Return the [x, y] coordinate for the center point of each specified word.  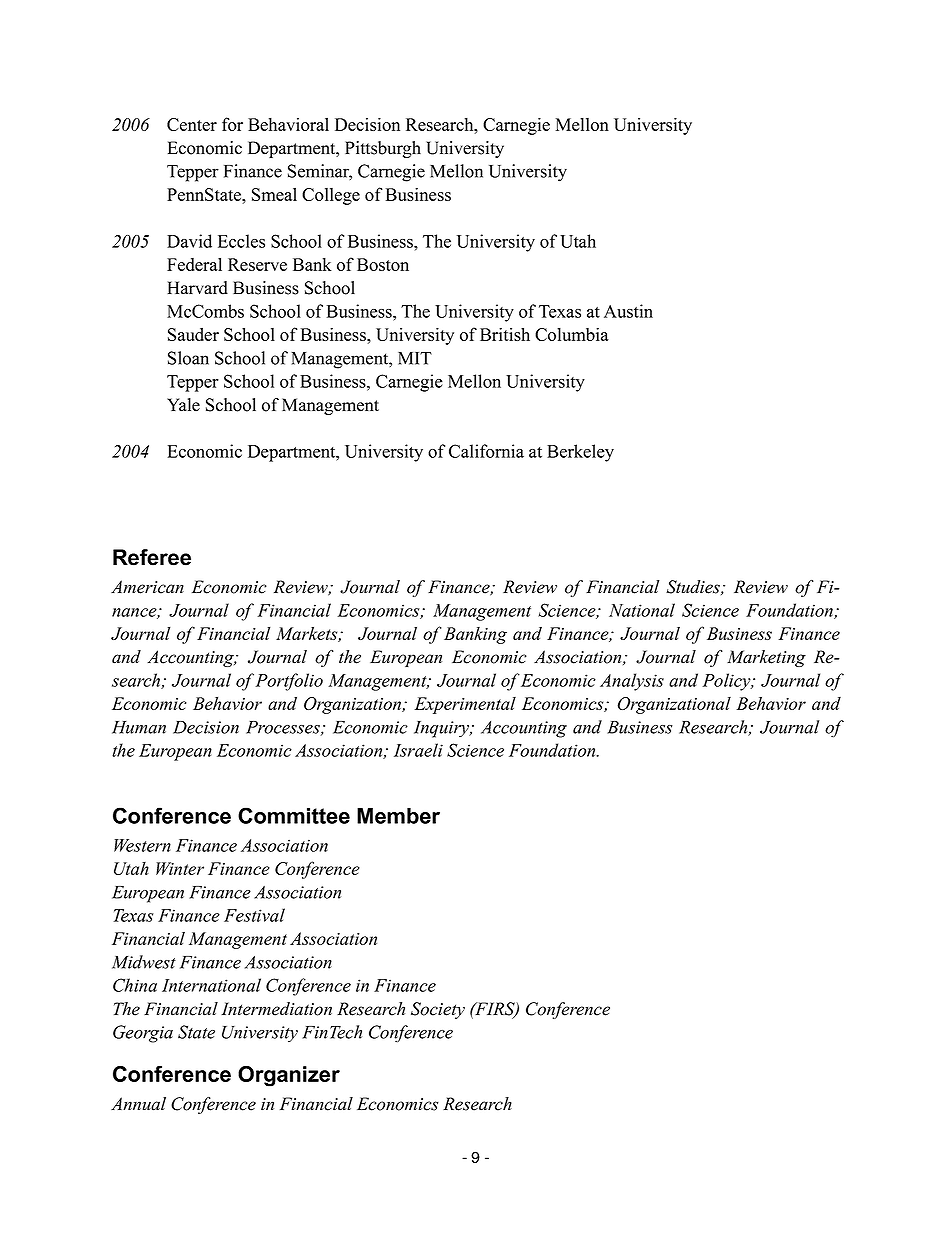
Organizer [289, 1076]
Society [438, 1010]
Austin [628, 311]
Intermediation [276, 1009]
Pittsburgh [383, 149]
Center [192, 124]
